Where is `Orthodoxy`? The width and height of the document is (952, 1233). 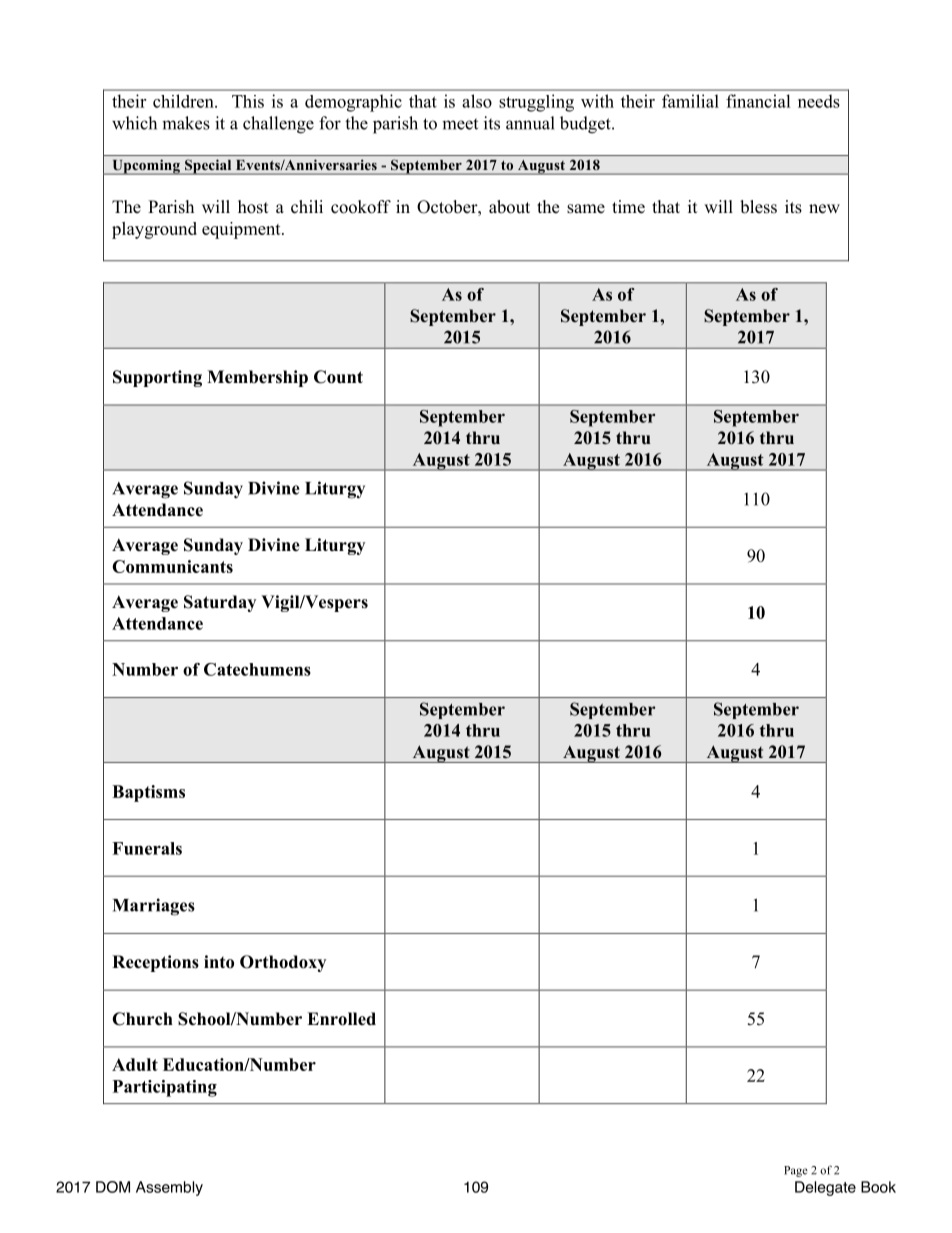 Orthodoxy is located at coordinates (283, 963).
